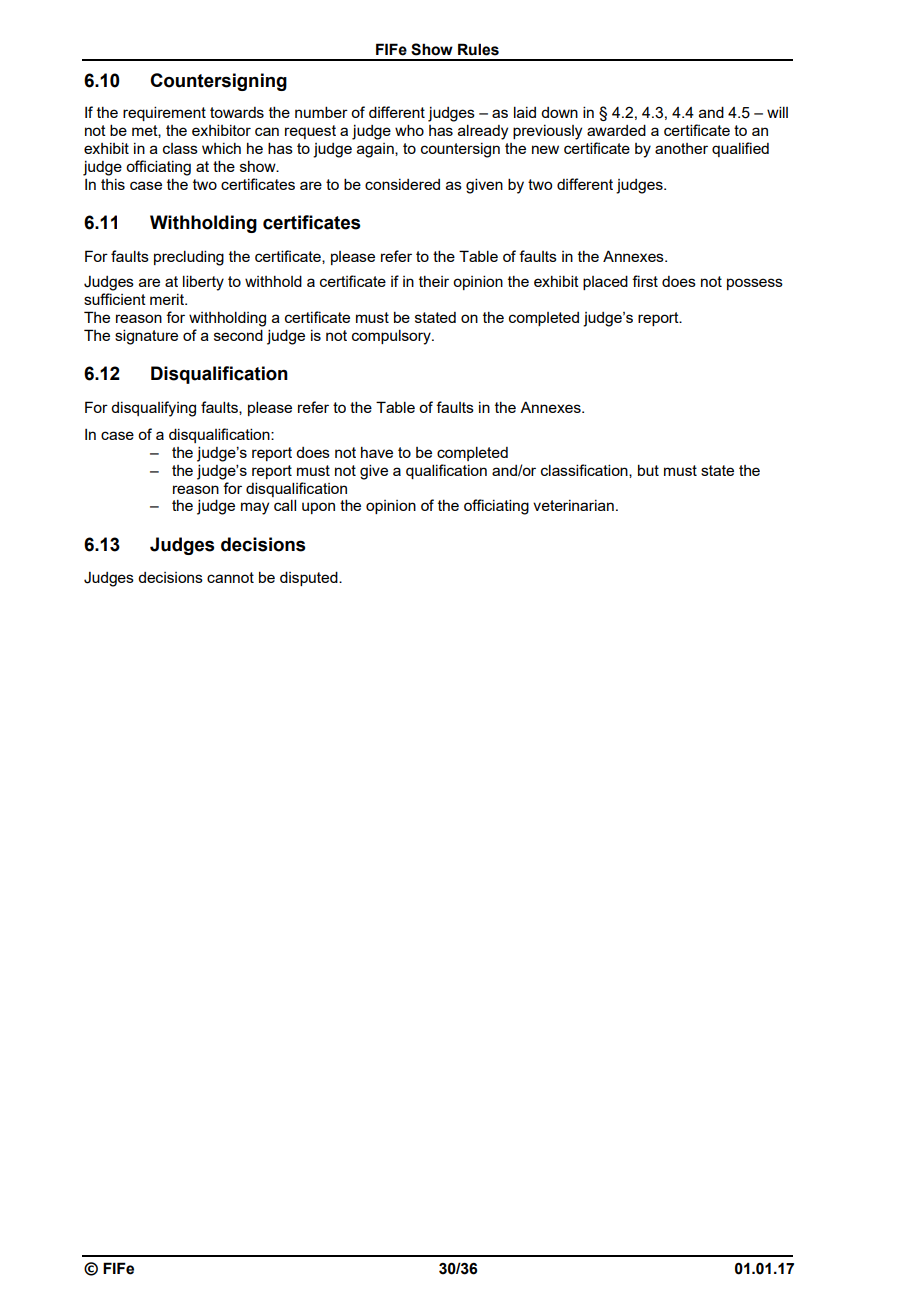  Describe the element at coordinates (648, 470) in the screenshot. I see `but` at that location.
